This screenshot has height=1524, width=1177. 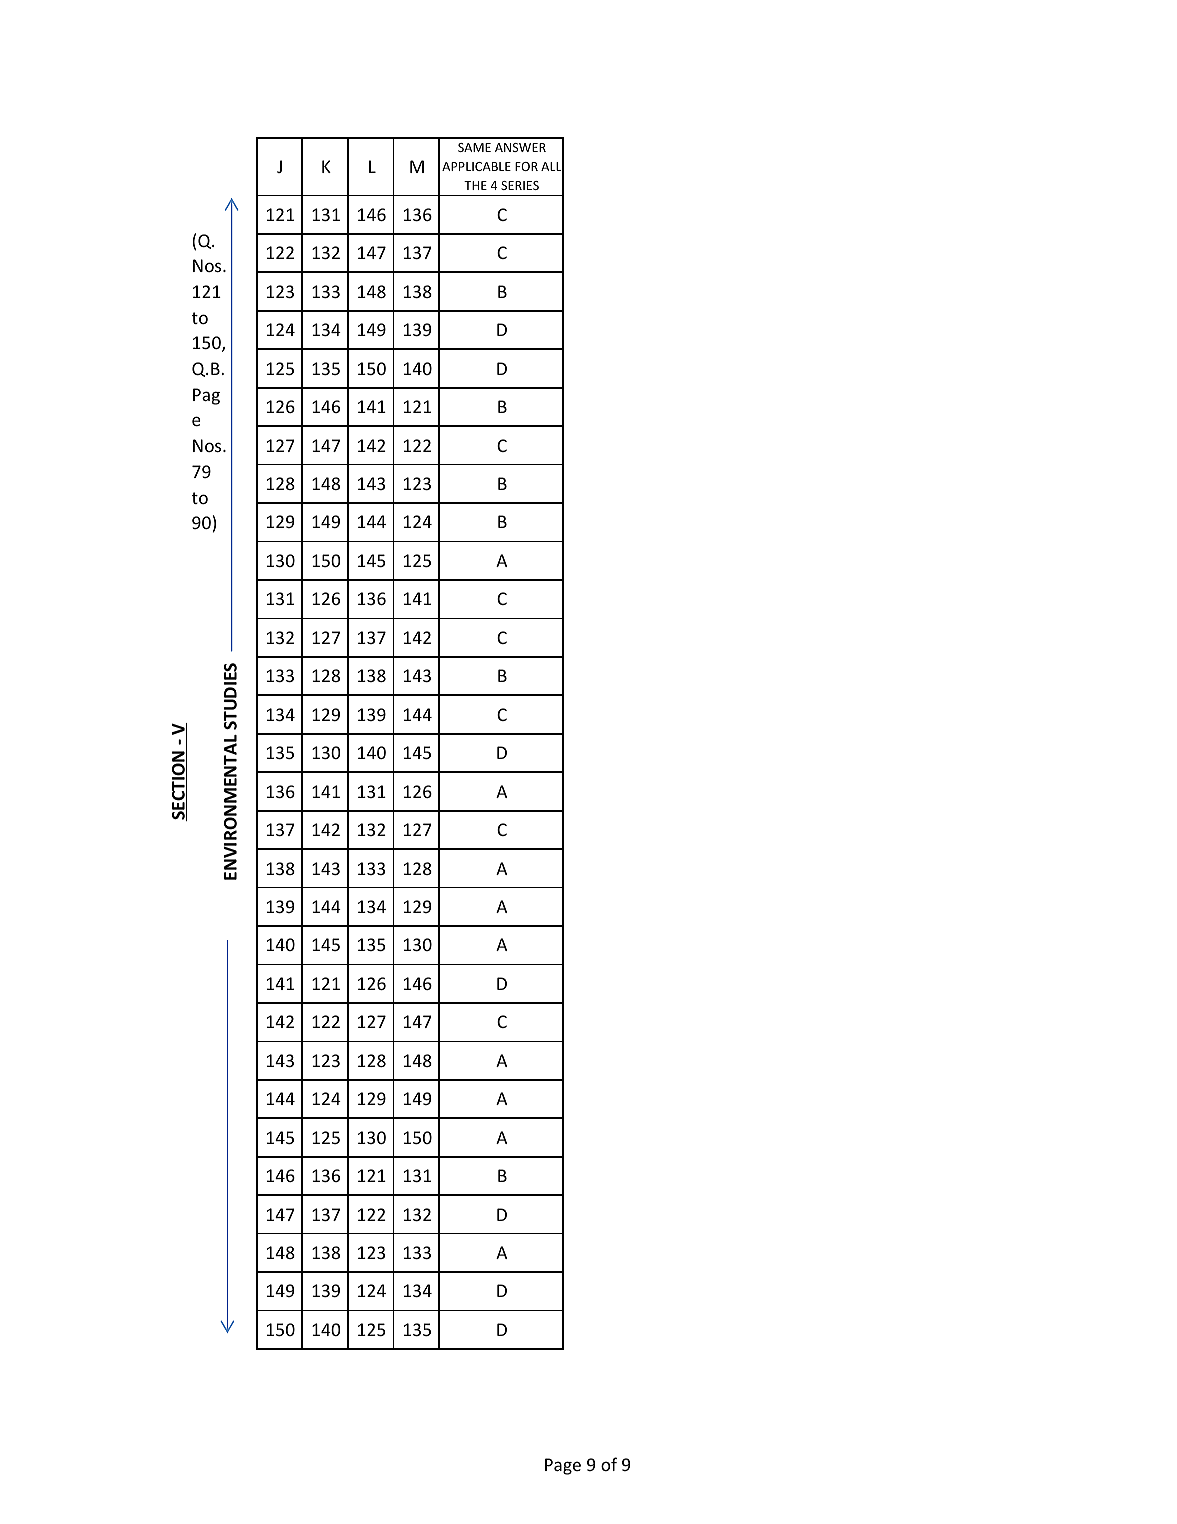 What do you see at coordinates (474, 147) in the screenshot?
I see `SAME` at bounding box center [474, 147].
